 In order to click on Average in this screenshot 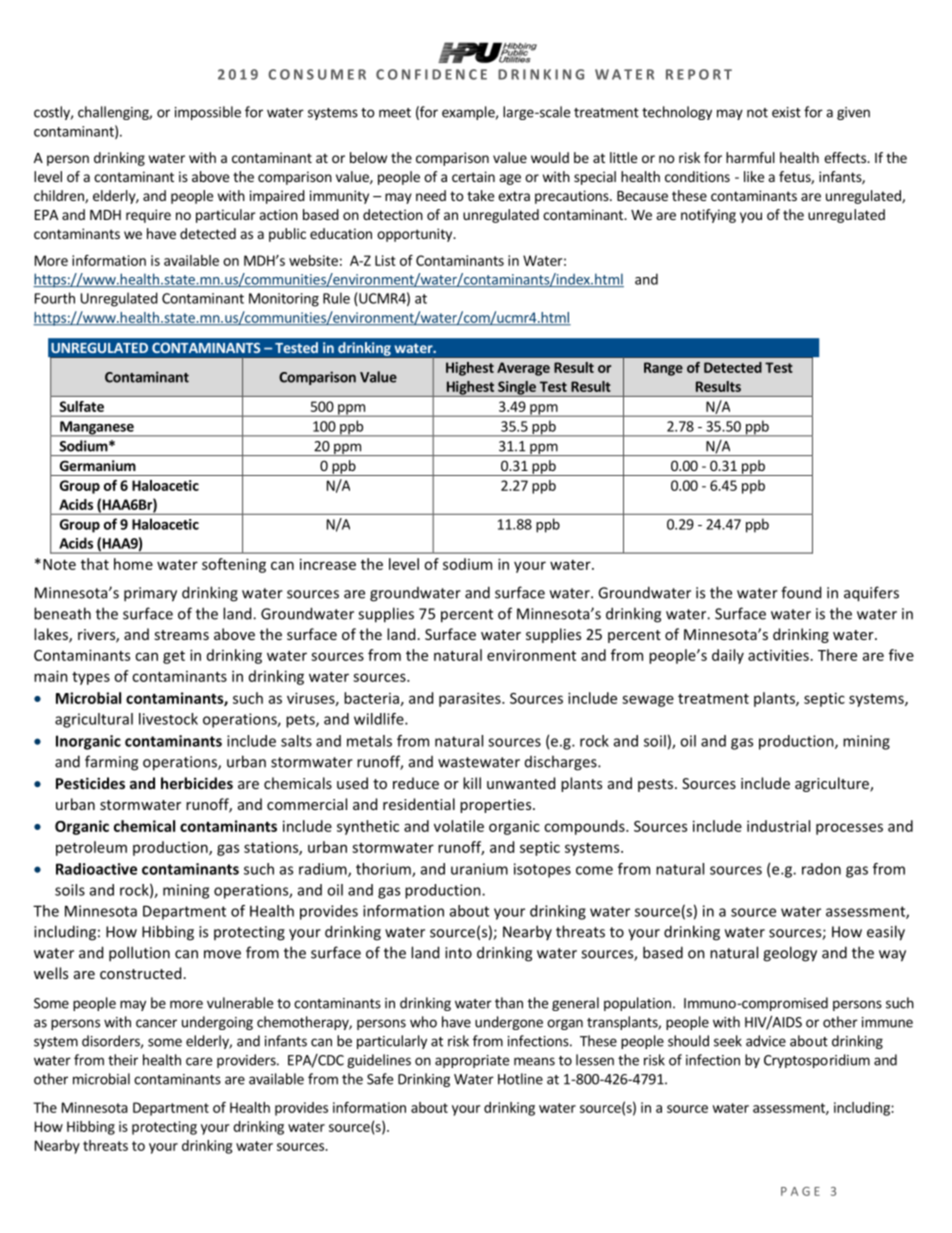, I will do `click(523, 369)`.
